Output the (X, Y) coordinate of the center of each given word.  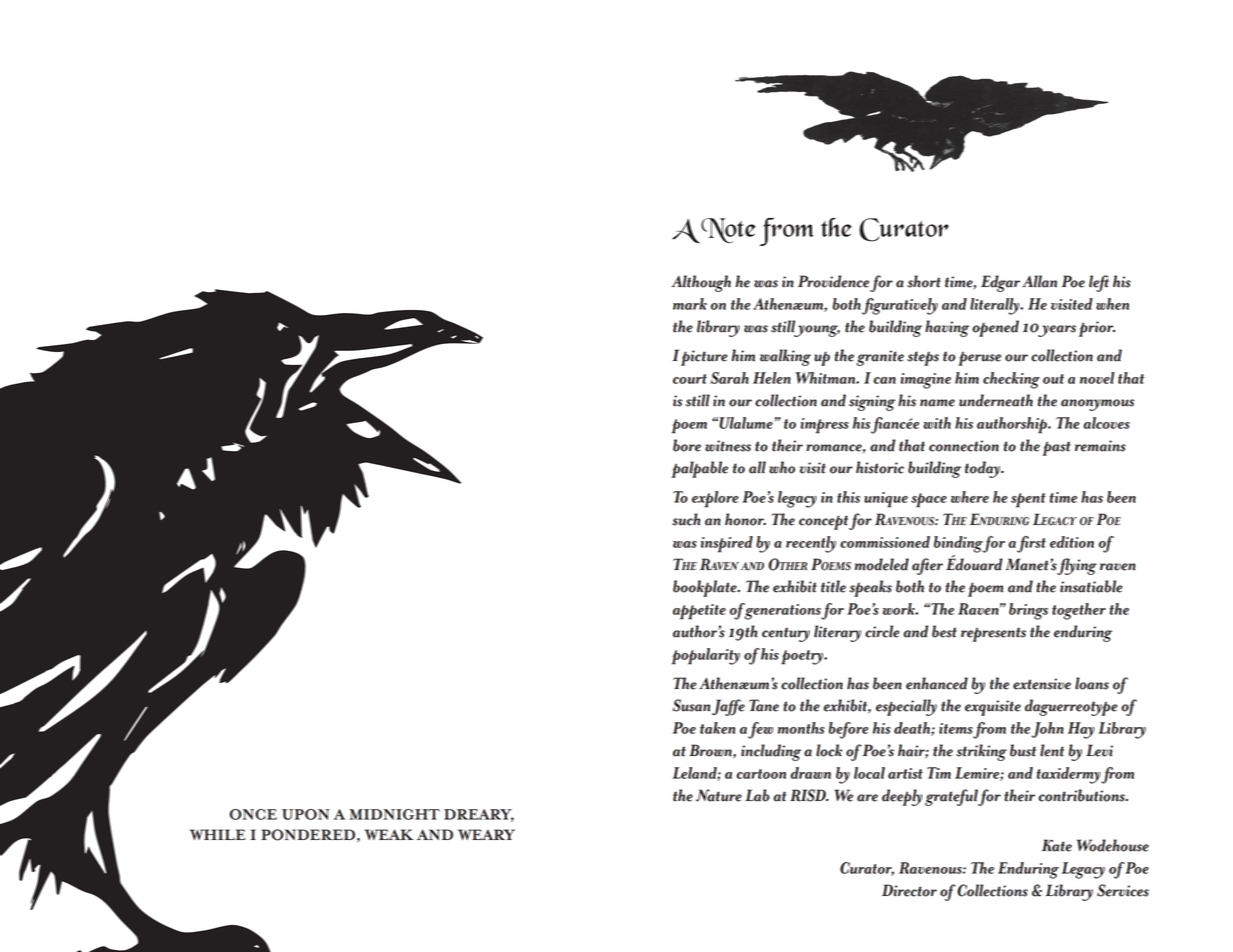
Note (728, 230)
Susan (691, 705)
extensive (1042, 684)
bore (687, 445)
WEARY (486, 834)
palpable (699, 469)
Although (701, 283)
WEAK (388, 834)
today (983, 469)
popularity (706, 656)
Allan (1039, 281)
